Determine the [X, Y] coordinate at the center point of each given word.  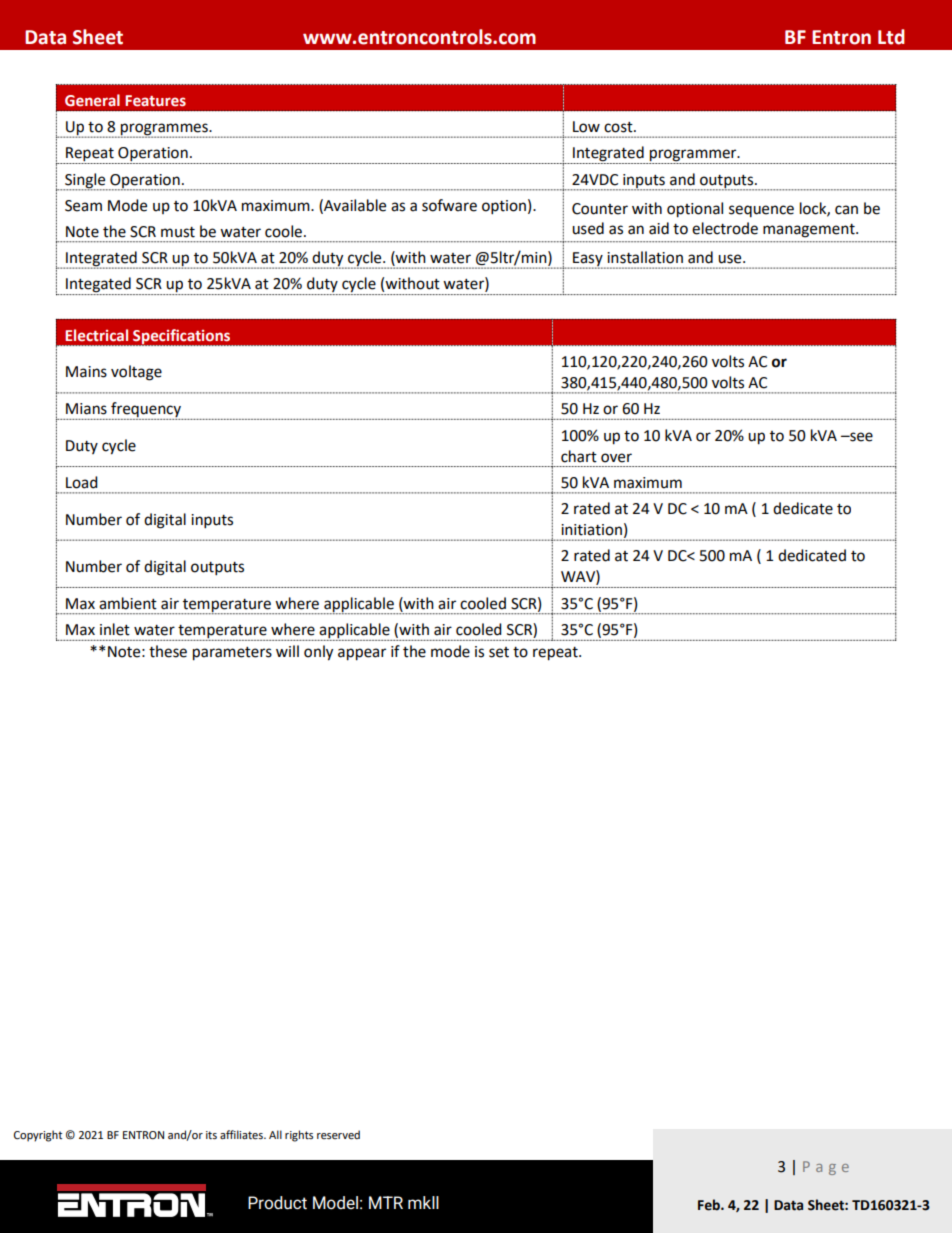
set [499, 652]
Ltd [891, 37]
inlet [115, 629]
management [810, 231]
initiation [591, 530]
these [168, 651]
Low [586, 127]
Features [155, 101]
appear [362, 654]
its [211, 1135]
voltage [136, 373]
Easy [588, 260]
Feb [710, 1205]
